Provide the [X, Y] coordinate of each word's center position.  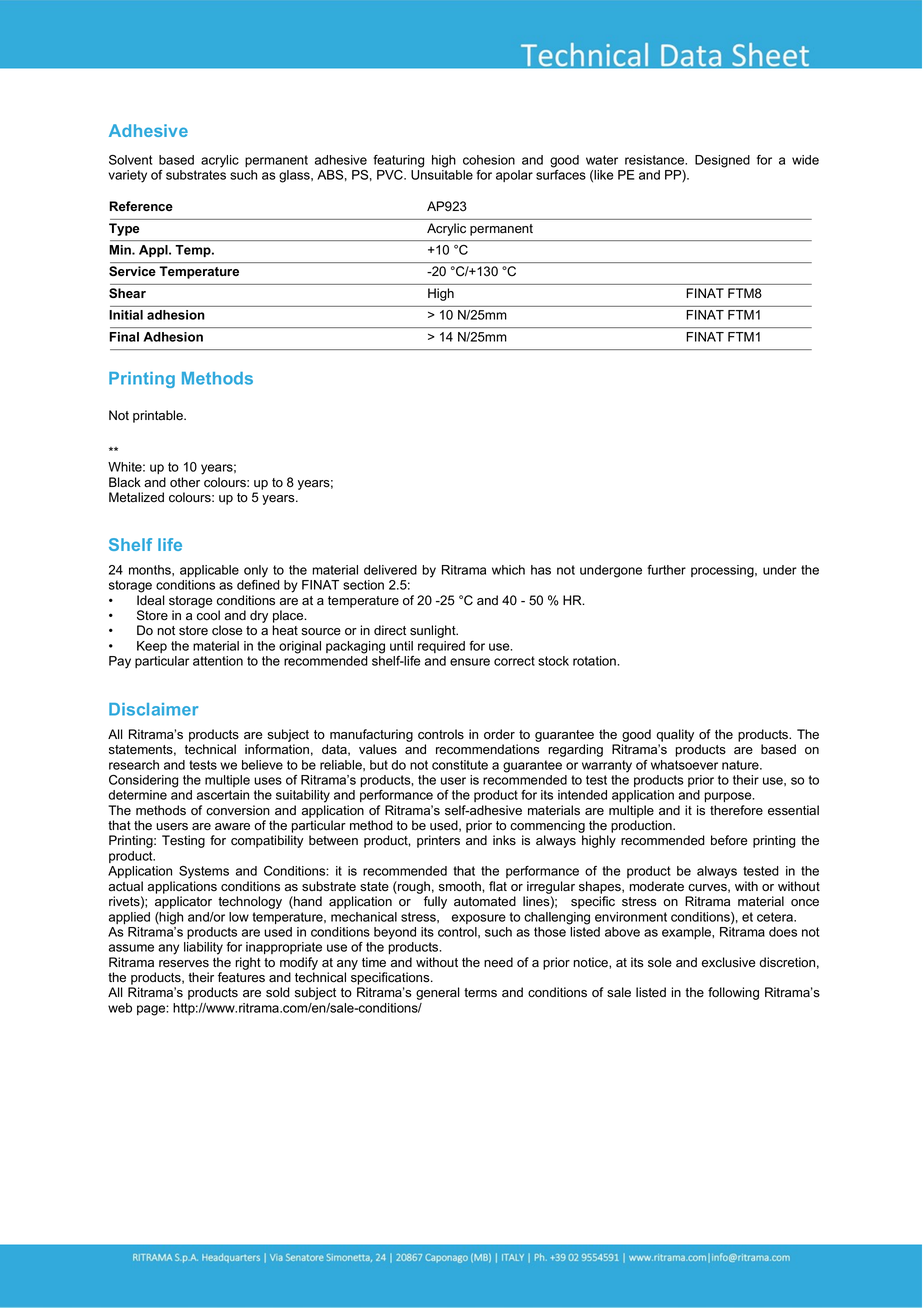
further [666, 570]
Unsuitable [442, 175]
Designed [722, 161]
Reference [141, 206]
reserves [184, 964]
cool [208, 615]
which [508, 570]
